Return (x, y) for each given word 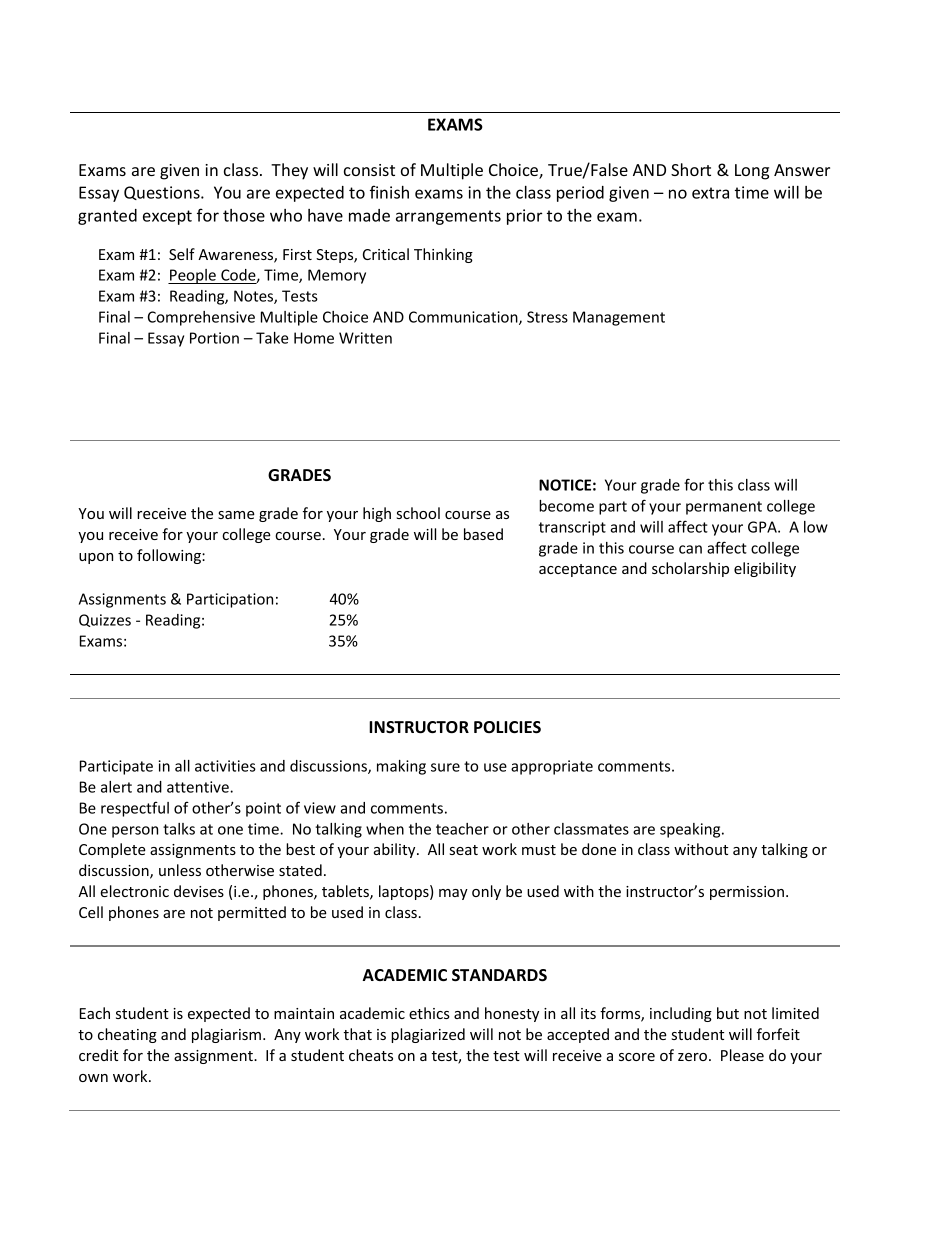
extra (710, 193)
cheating (127, 1035)
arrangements (448, 217)
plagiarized (428, 1035)
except (167, 217)
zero (692, 1057)
